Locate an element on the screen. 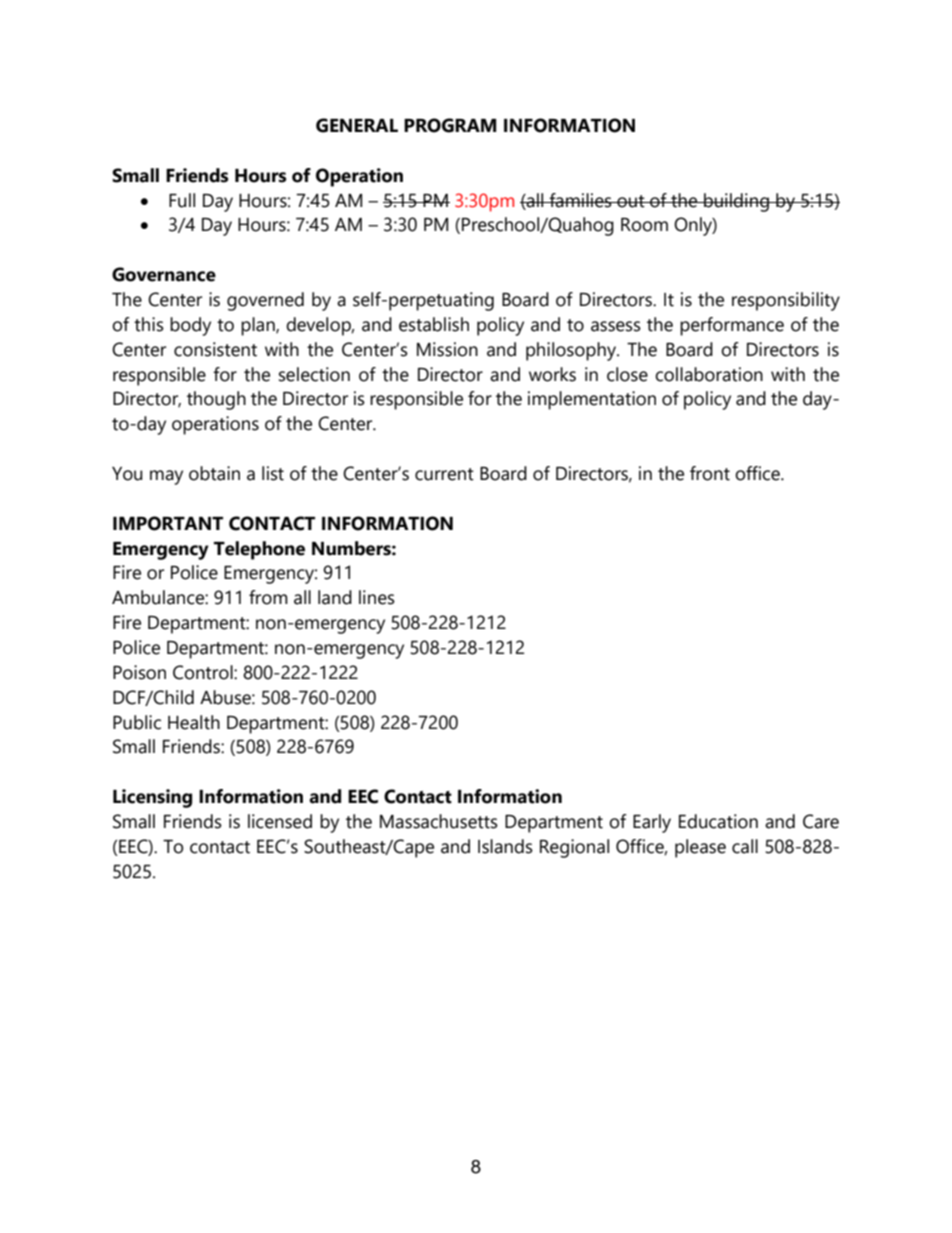 Image resolution: width=952 pixels, height=1233 pixels. consistent is located at coordinates (215, 349).
